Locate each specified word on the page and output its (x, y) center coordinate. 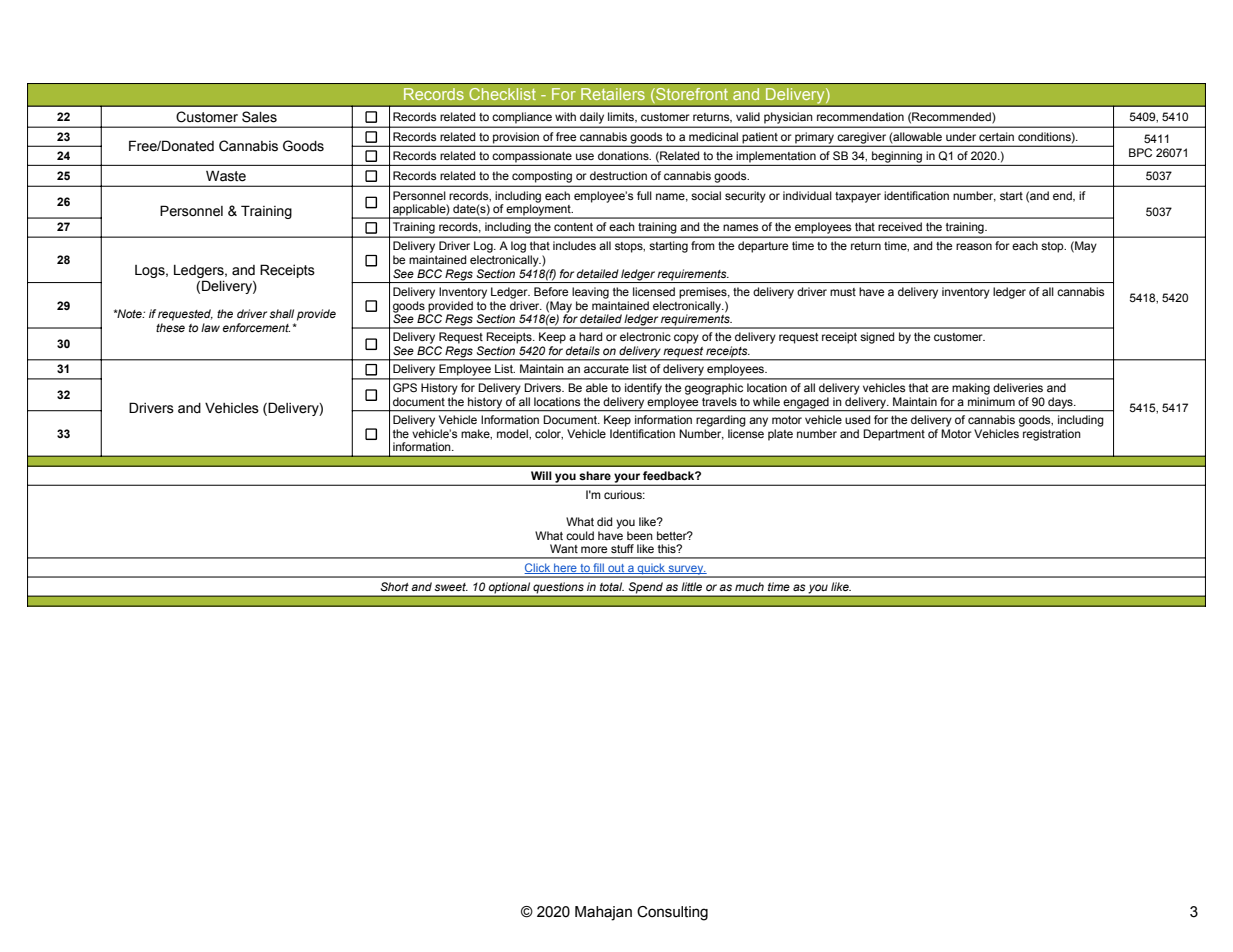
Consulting (672, 913)
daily (592, 118)
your (627, 479)
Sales (259, 117)
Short (395, 586)
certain (996, 136)
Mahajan (603, 913)
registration (1052, 435)
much (749, 586)
